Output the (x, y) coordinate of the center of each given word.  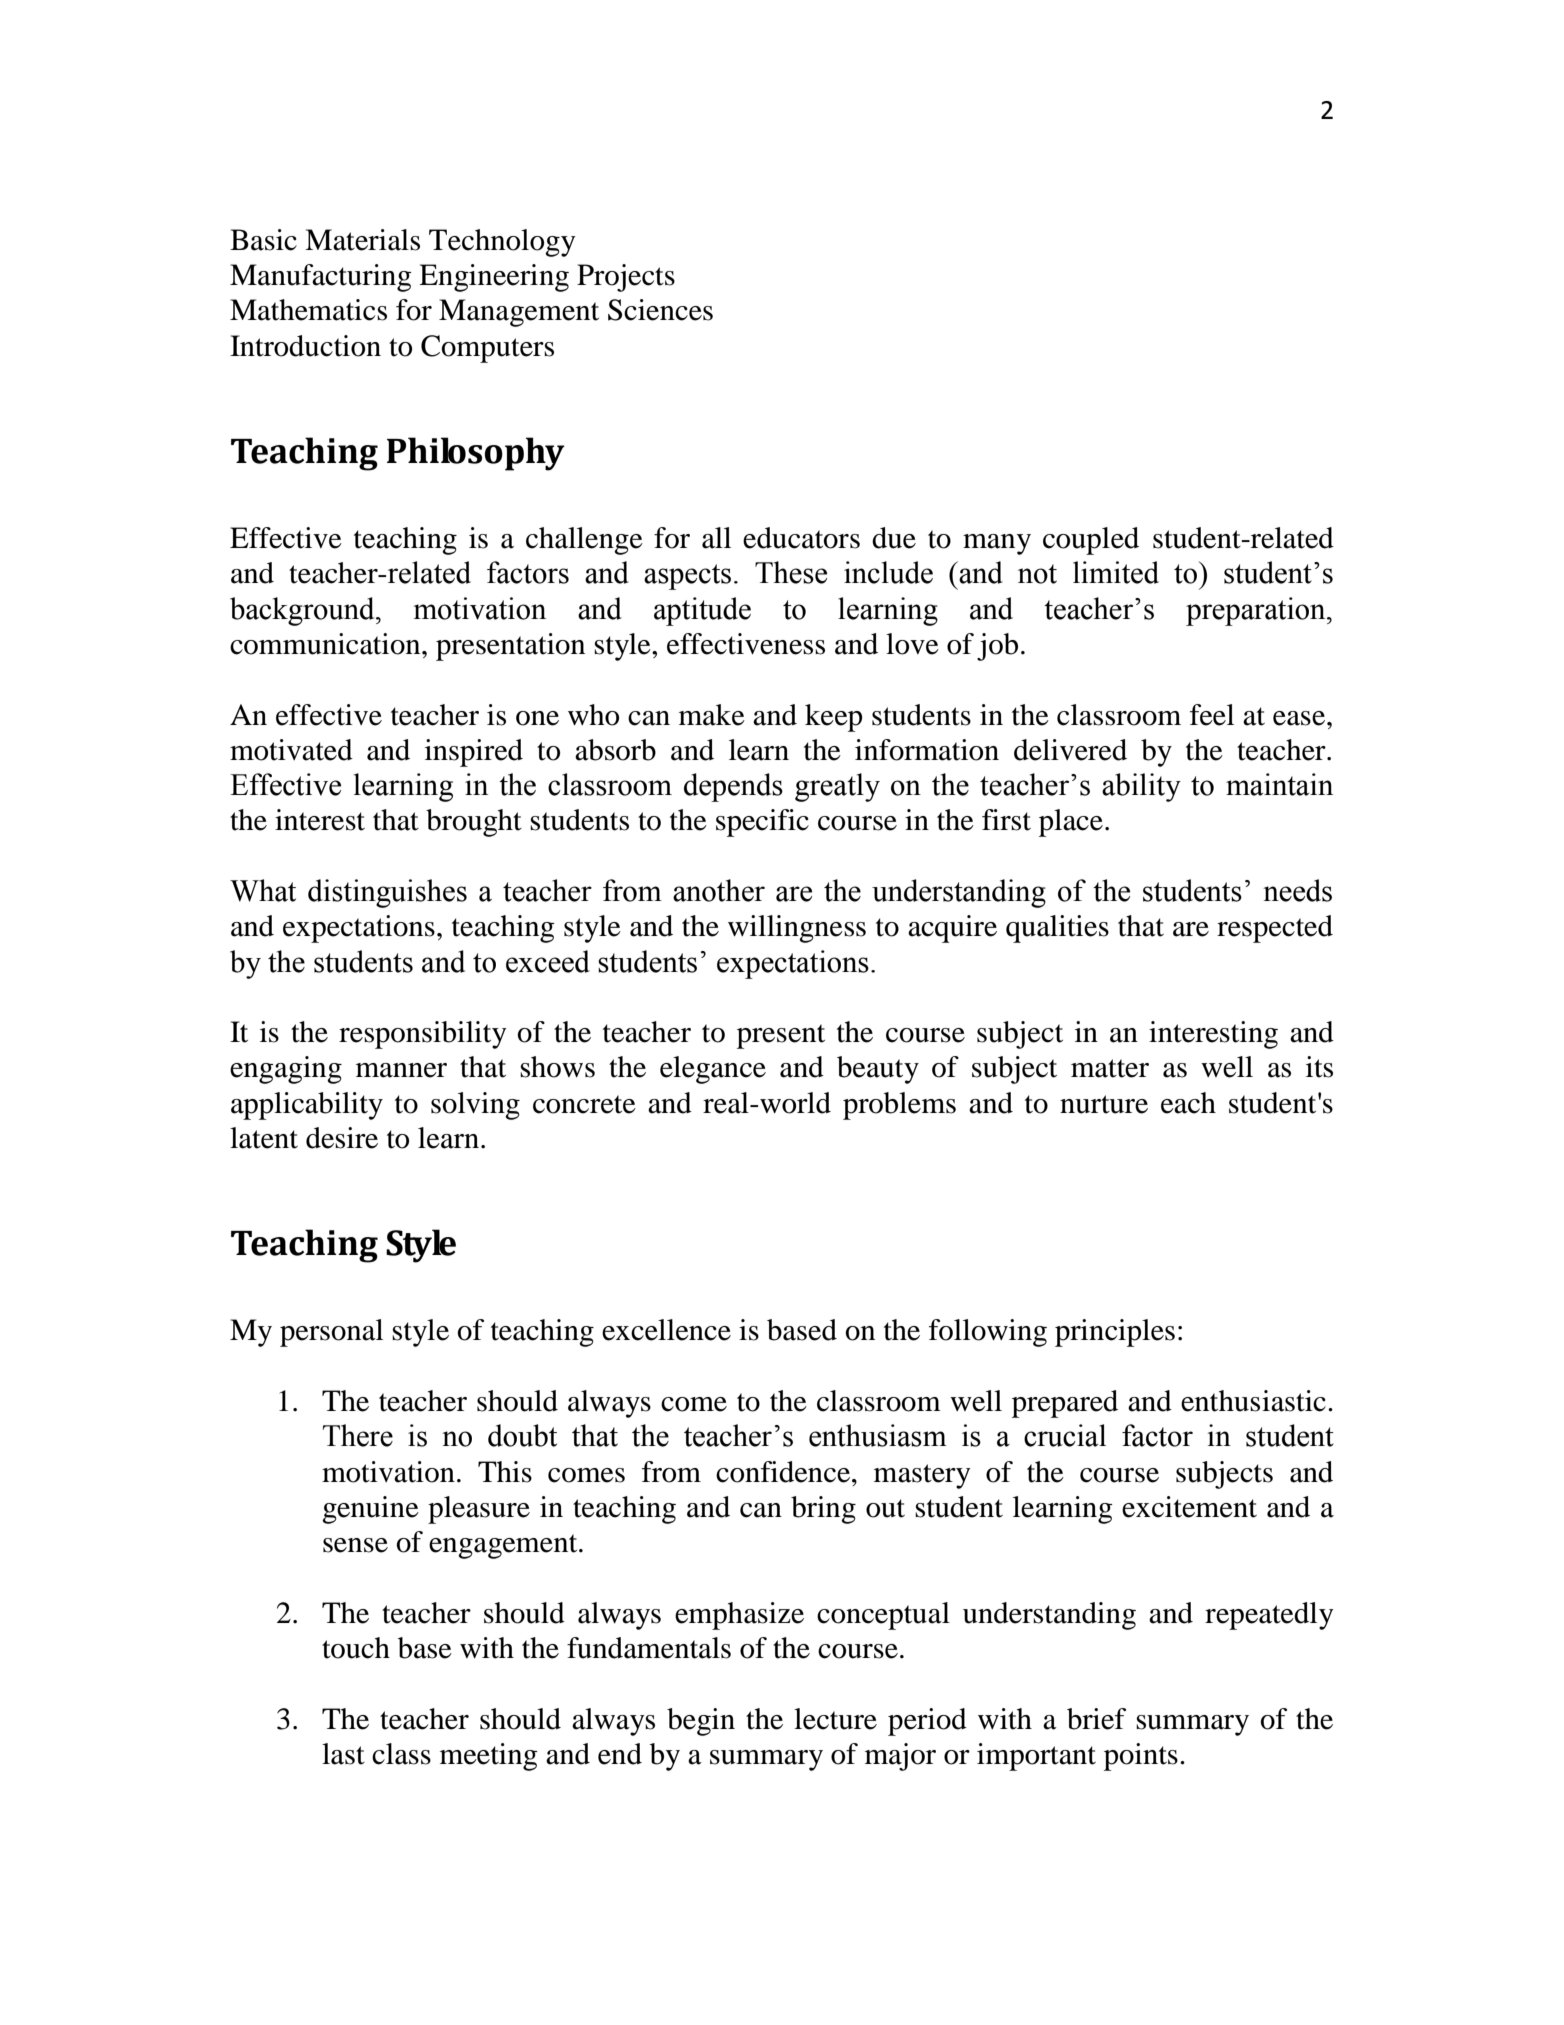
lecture (835, 1719)
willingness (797, 929)
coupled (1091, 541)
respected (1275, 929)
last (343, 1754)
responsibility (423, 1035)
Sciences (660, 310)
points (1141, 1757)
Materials (362, 240)
